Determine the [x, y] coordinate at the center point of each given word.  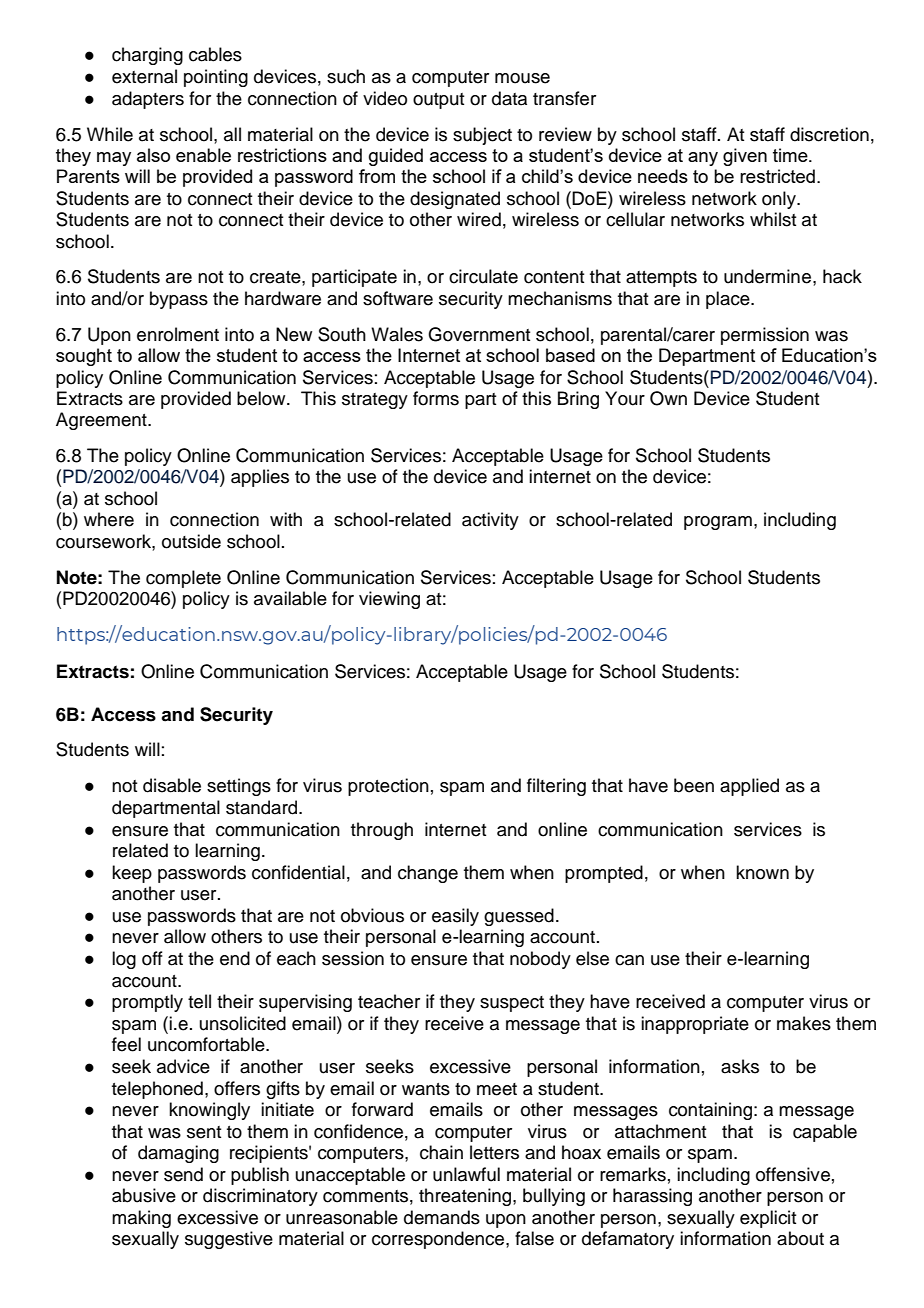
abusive [144, 1195]
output [438, 101]
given [745, 157]
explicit [768, 1219]
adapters [148, 100]
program [718, 523]
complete [183, 579]
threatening [466, 1197]
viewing [389, 600]
